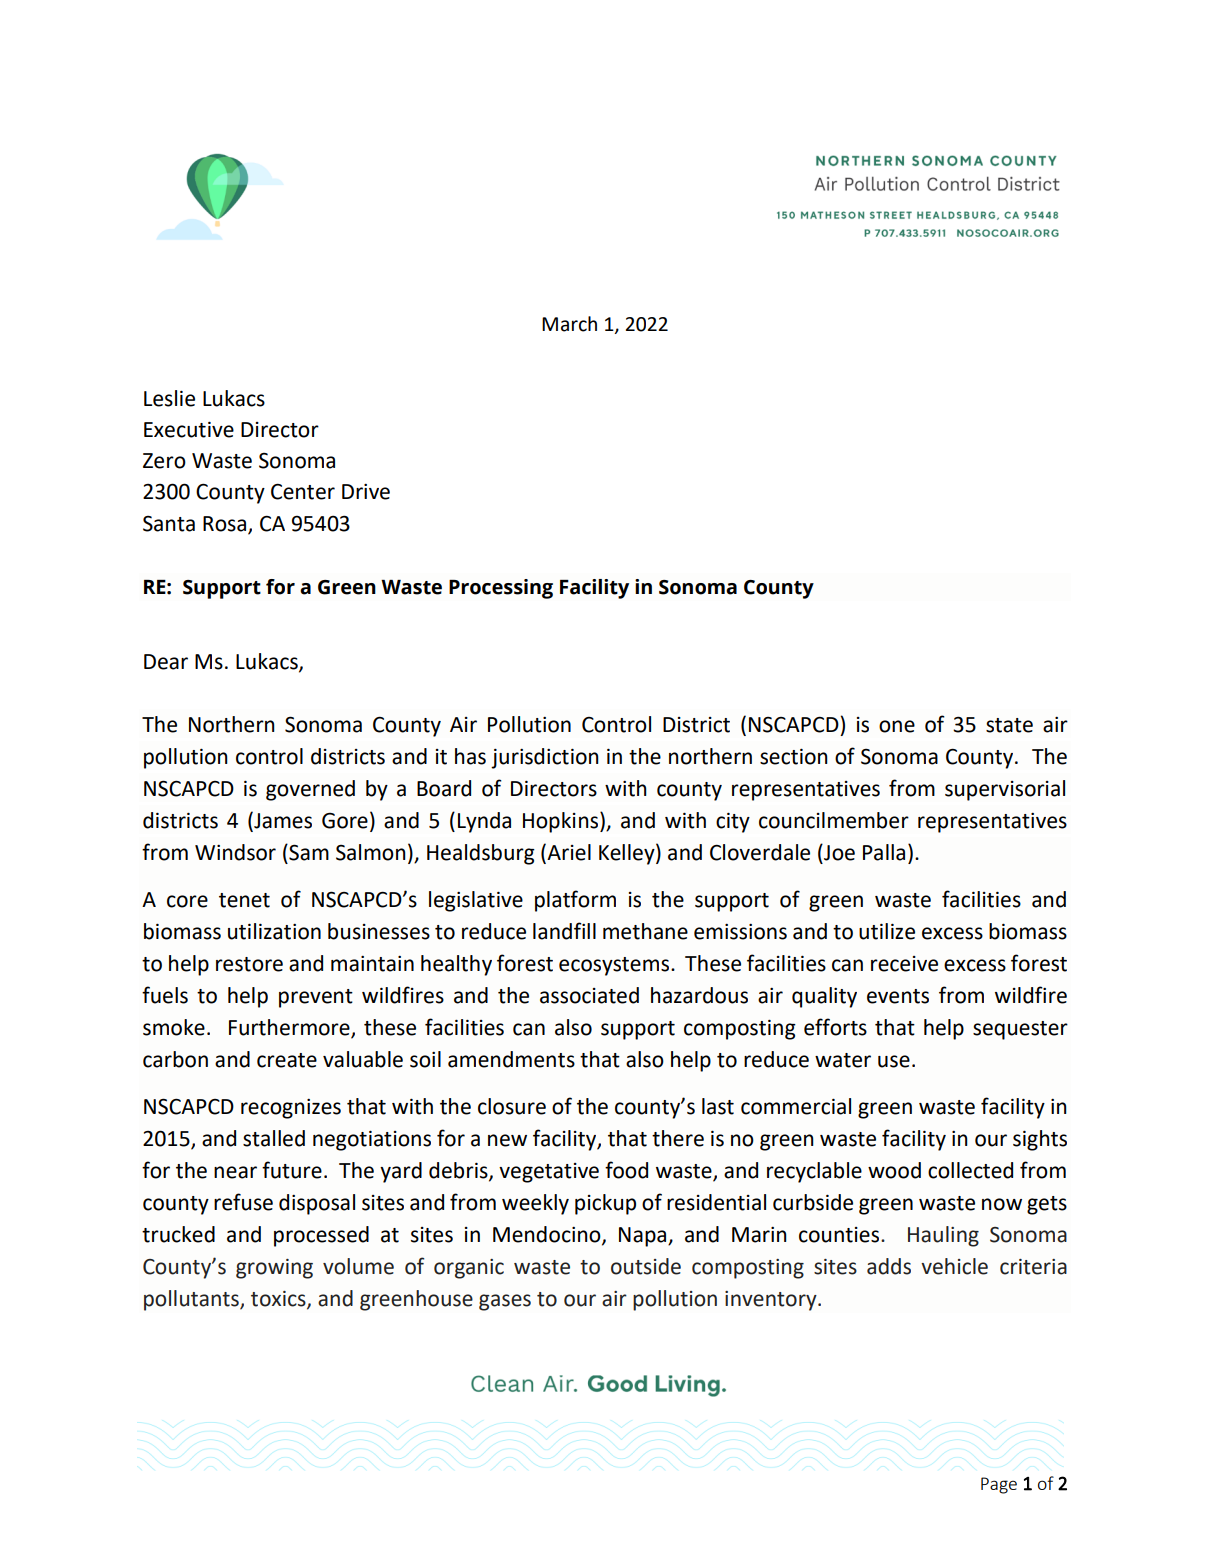  I want to click on Leslie, so click(169, 398).
